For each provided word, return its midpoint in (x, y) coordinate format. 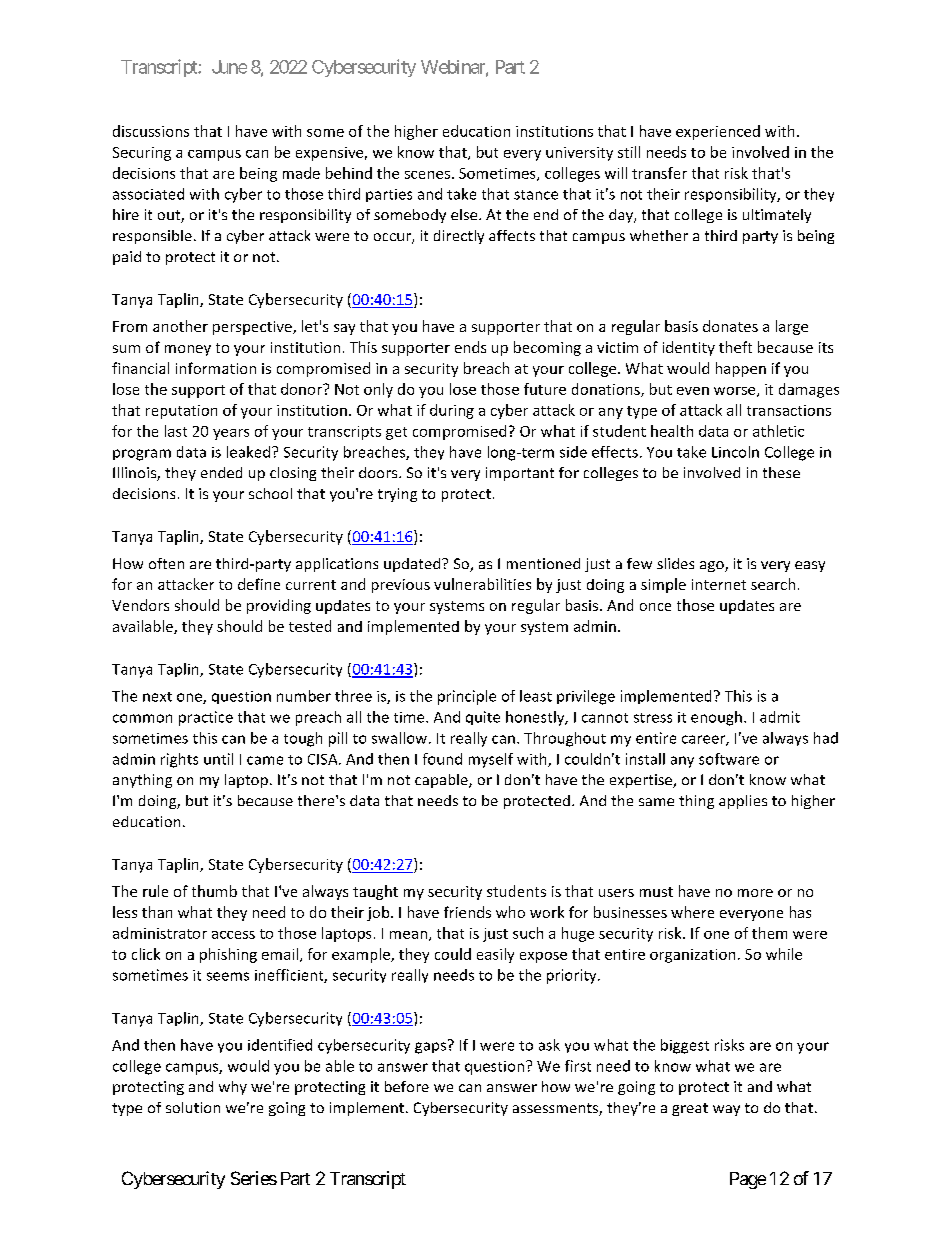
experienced (718, 132)
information (216, 368)
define (259, 584)
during (452, 411)
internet (719, 584)
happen (741, 369)
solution (193, 1107)
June (229, 67)
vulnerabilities (482, 584)
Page (748, 1180)
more (755, 893)
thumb (214, 891)
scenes (427, 175)
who (510, 912)
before (407, 1086)
